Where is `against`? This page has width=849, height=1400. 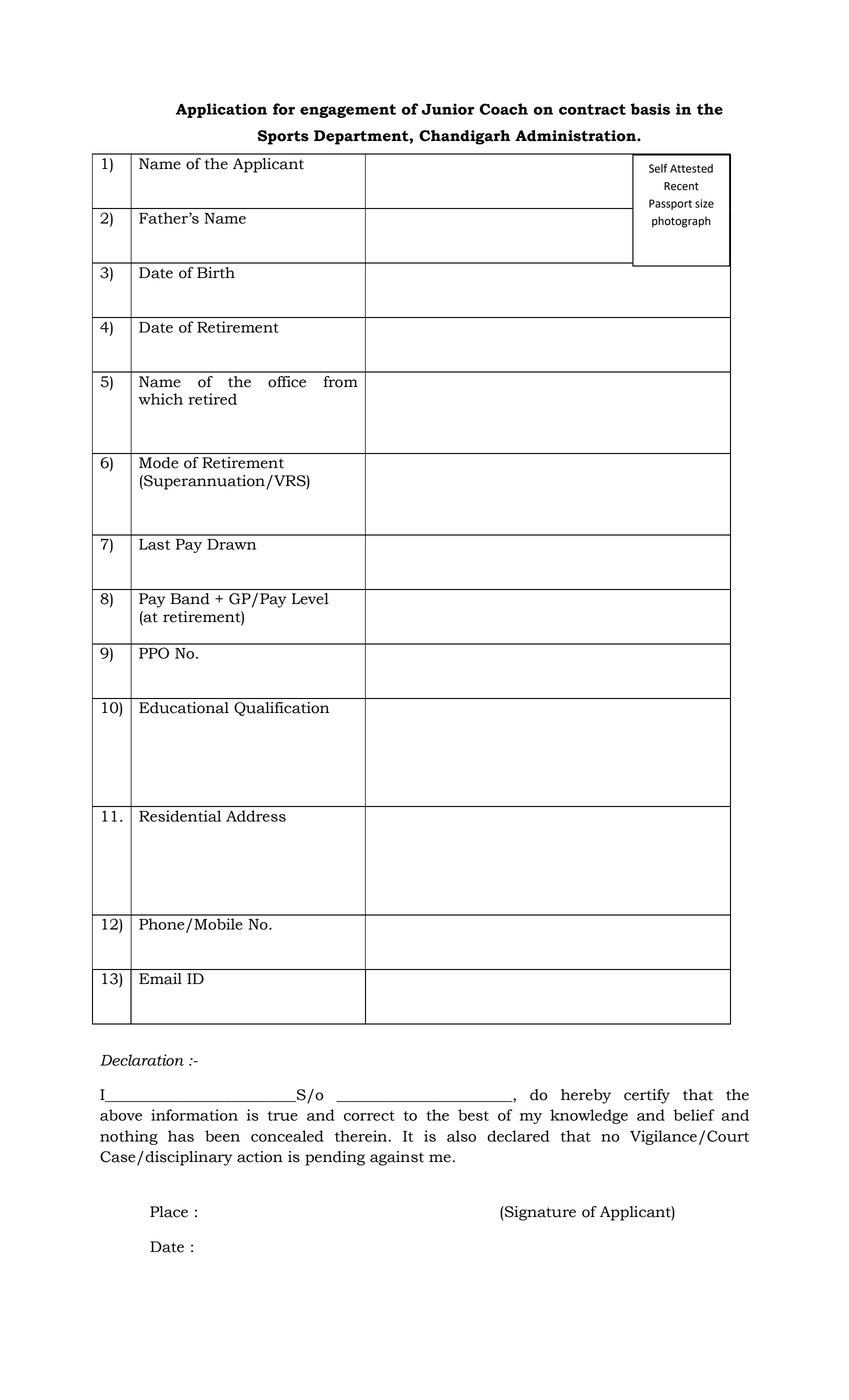 against is located at coordinates (397, 1158).
